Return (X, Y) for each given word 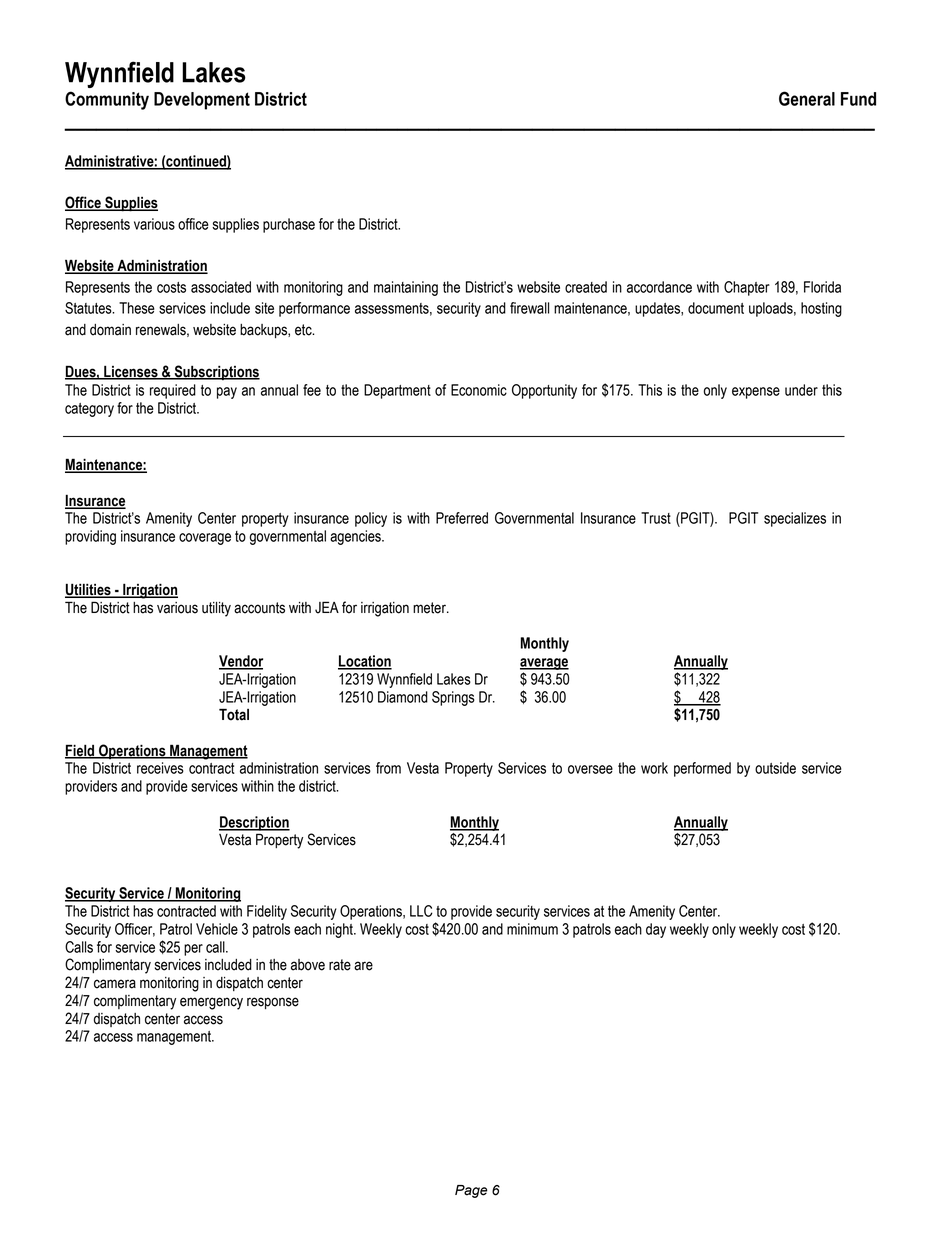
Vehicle (217, 929)
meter (430, 608)
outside (775, 768)
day (656, 930)
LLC (421, 911)
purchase (289, 225)
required (173, 391)
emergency (211, 1003)
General (807, 98)
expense (756, 393)
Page (471, 1191)
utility (216, 609)
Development (202, 101)
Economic (479, 390)
